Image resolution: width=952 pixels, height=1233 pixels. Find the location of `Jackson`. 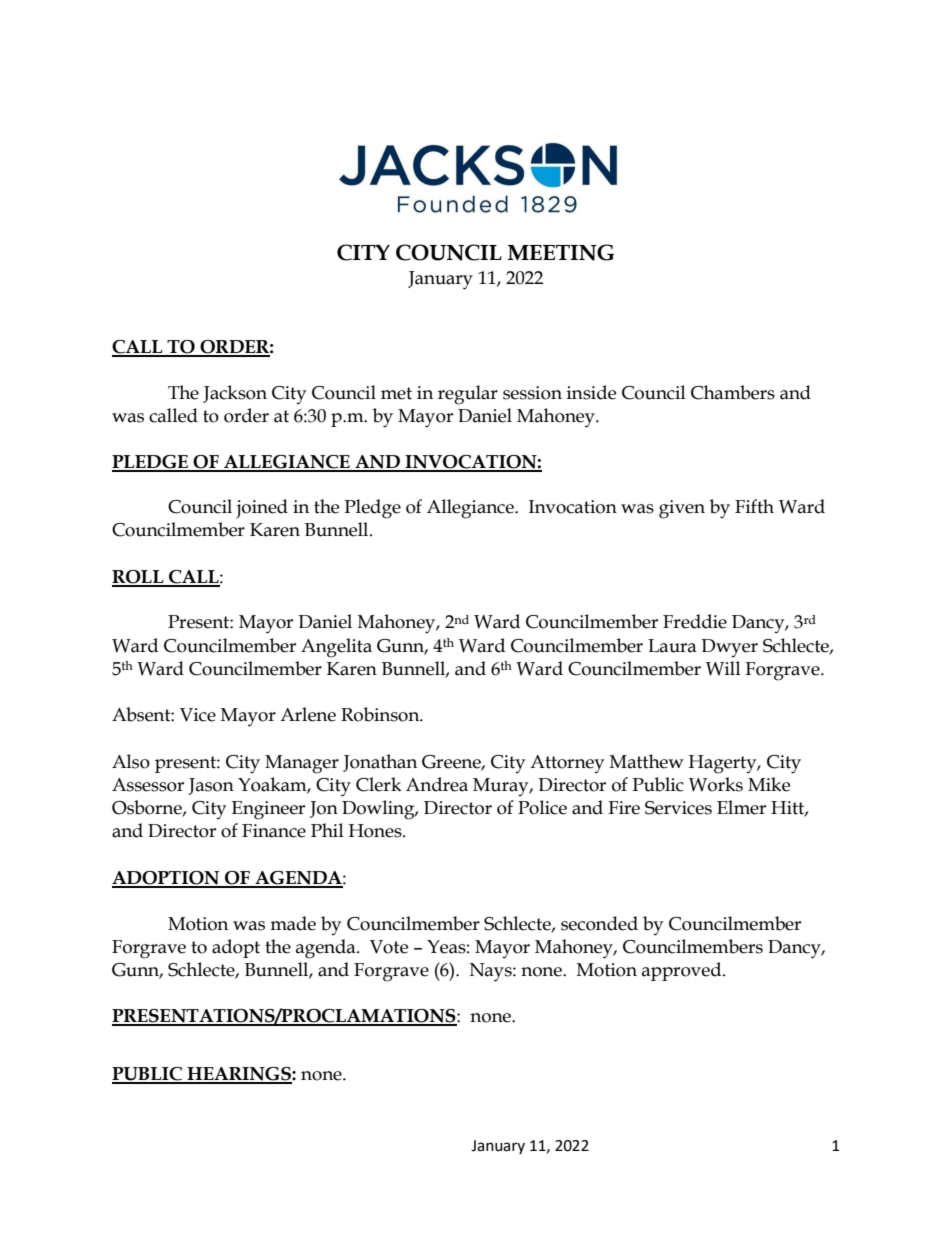

Jackson is located at coordinates (235, 394).
